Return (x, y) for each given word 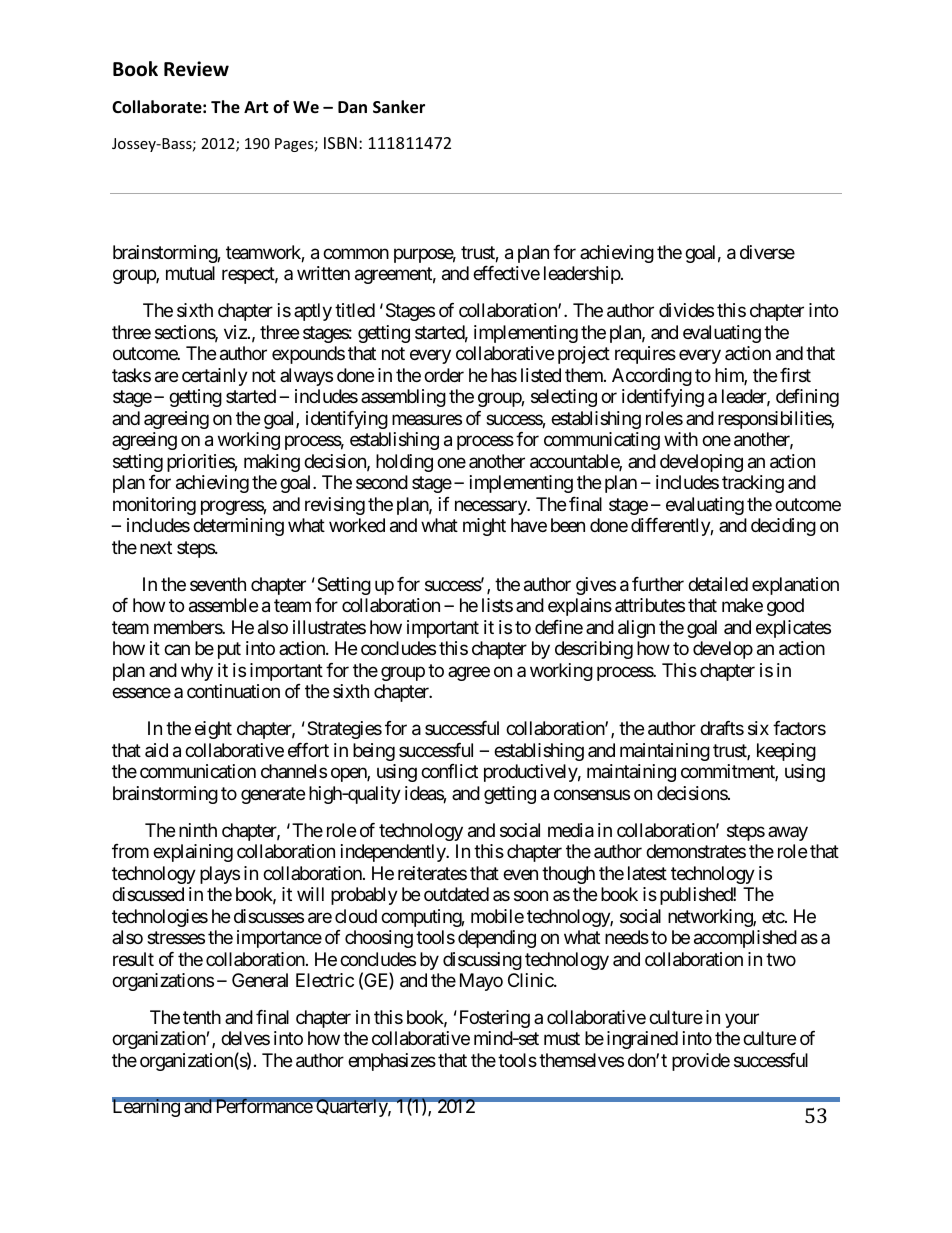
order (444, 375)
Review (196, 69)
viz (236, 332)
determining (238, 527)
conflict (449, 771)
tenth (202, 1017)
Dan (352, 107)
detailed (718, 584)
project (584, 355)
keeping (786, 752)
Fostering (493, 1019)
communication (198, 771)
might (484, 527)
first (795, 375)
